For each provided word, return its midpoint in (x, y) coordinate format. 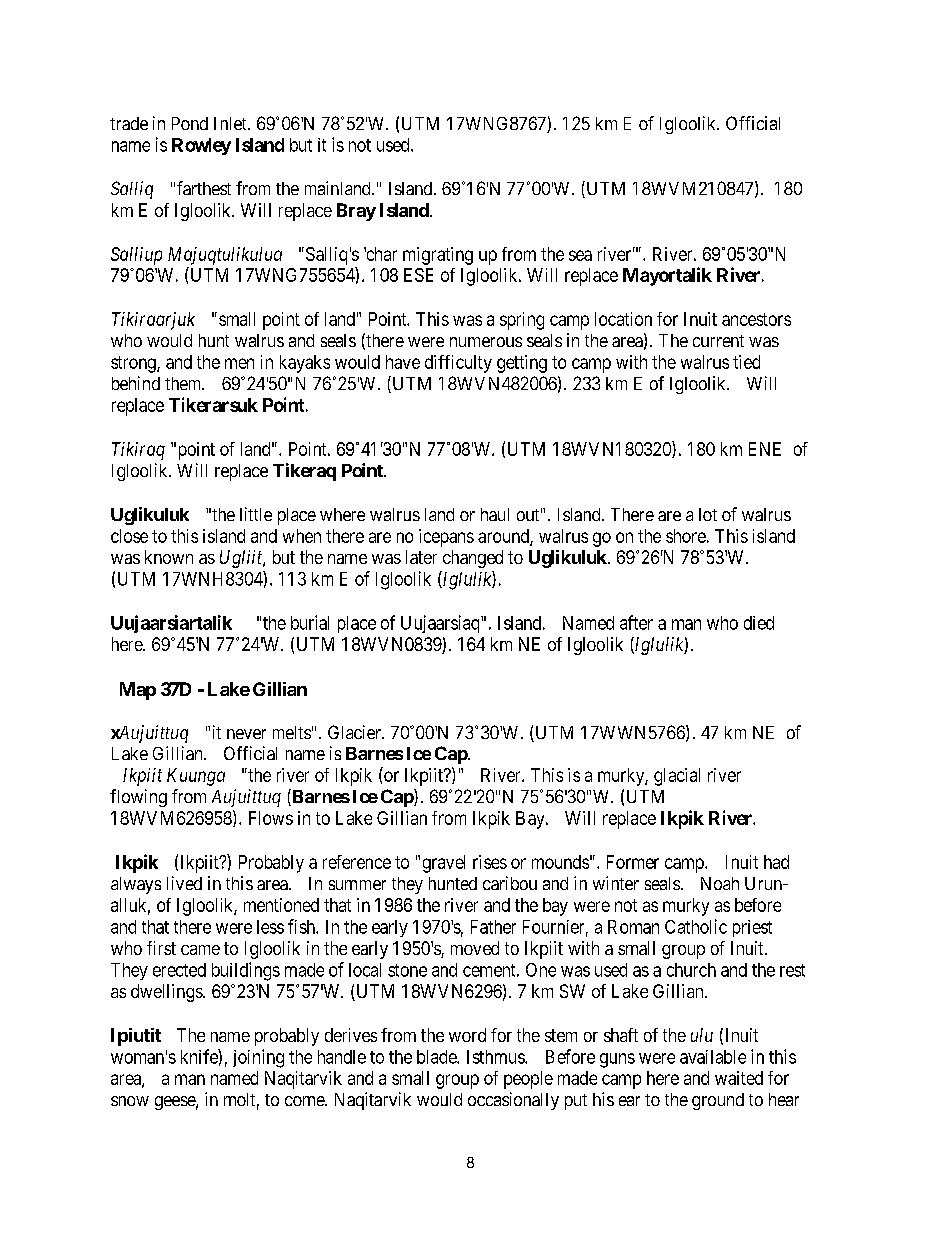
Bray (356, 212)
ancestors (756, 319)
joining (258, 1058)
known (169, 557)
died (759, 623)
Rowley (201, 146)
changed (473, 559)
